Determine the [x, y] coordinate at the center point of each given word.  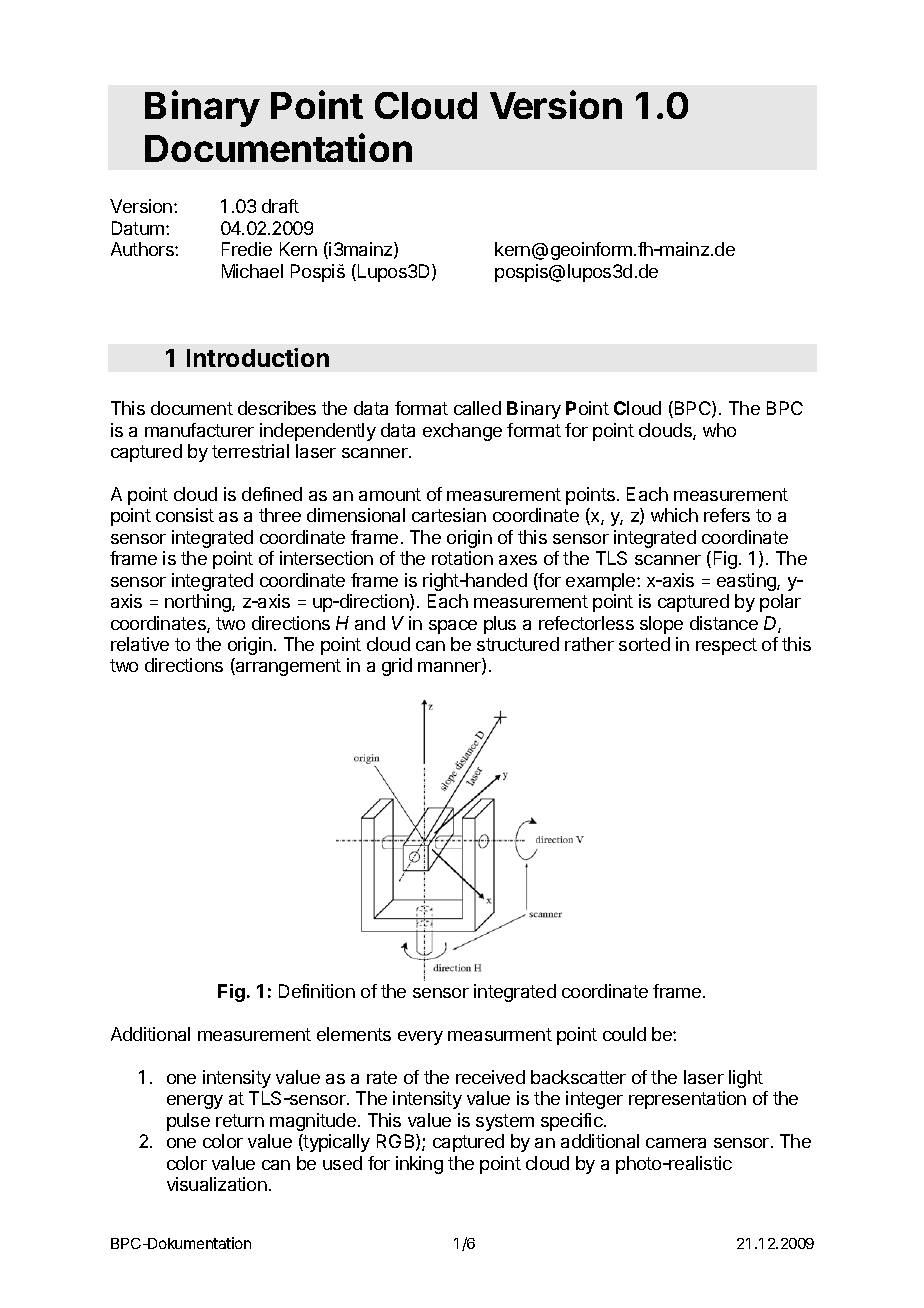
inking [419, 1165]
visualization [217, 1184]
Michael [252, 271]
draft [280, 206]
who [719, 430]
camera [676, 1143]
